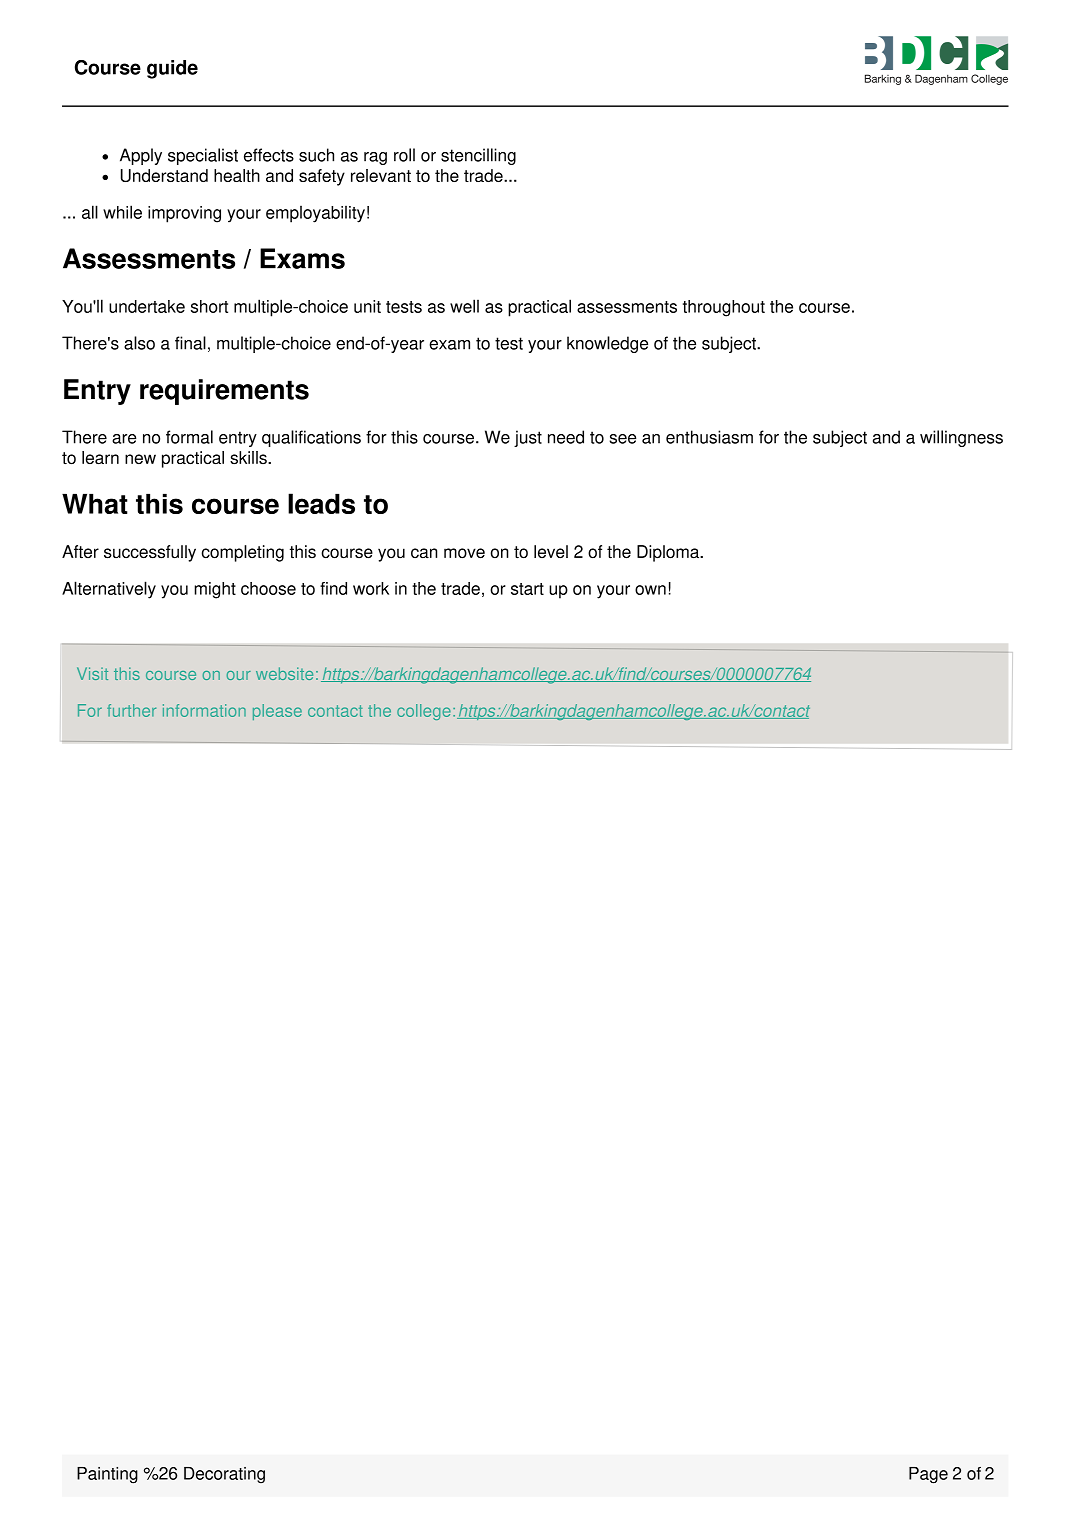 This page has width=1071, height=1516. Describe the element at coordinates (277, 712) in the page. I see `please` at that location.
